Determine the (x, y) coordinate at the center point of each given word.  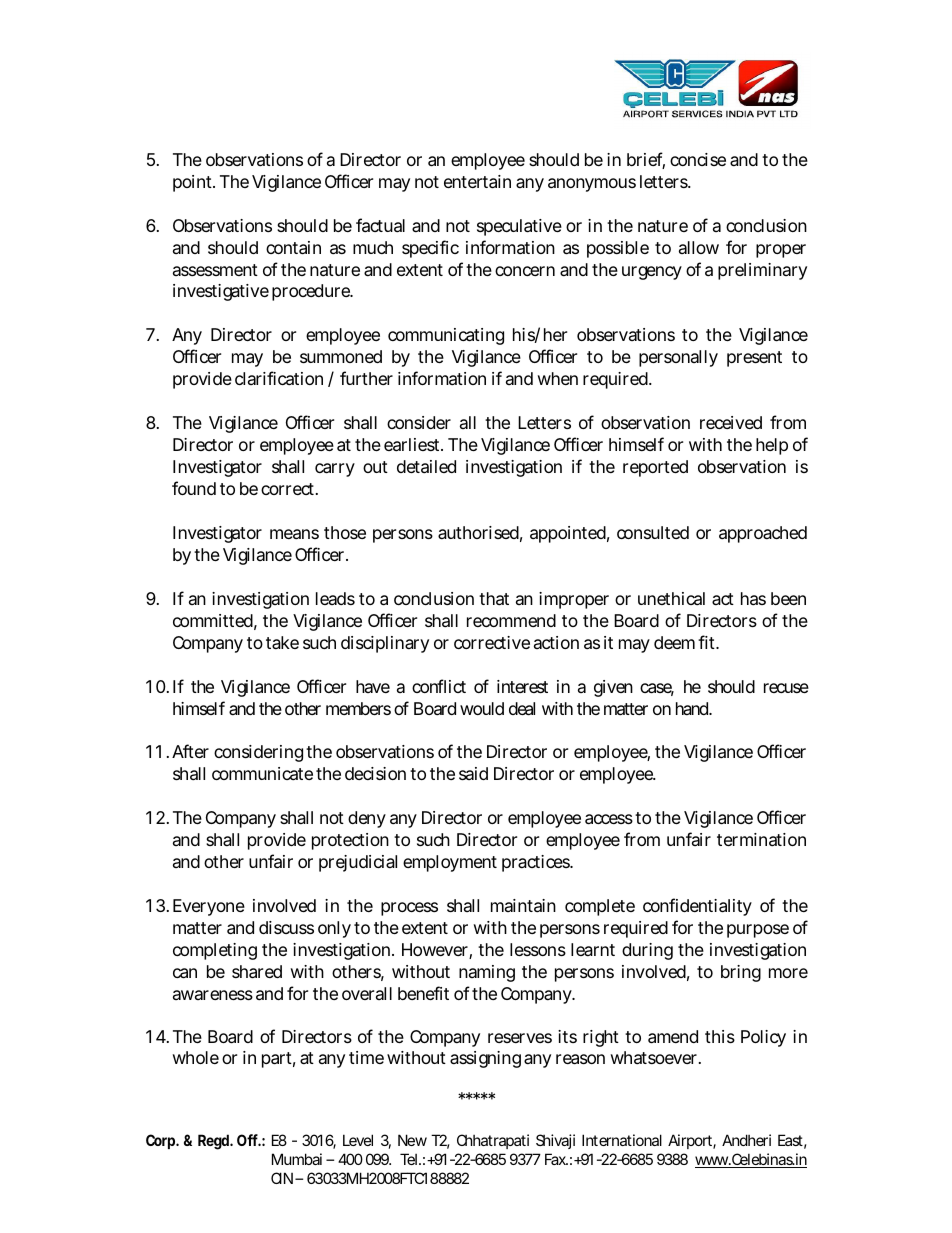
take (282, 642)
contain (293, 248)
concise (698, 159)
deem (674, 642)
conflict (439, 686)
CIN (282, 1178)
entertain (477, 182)
